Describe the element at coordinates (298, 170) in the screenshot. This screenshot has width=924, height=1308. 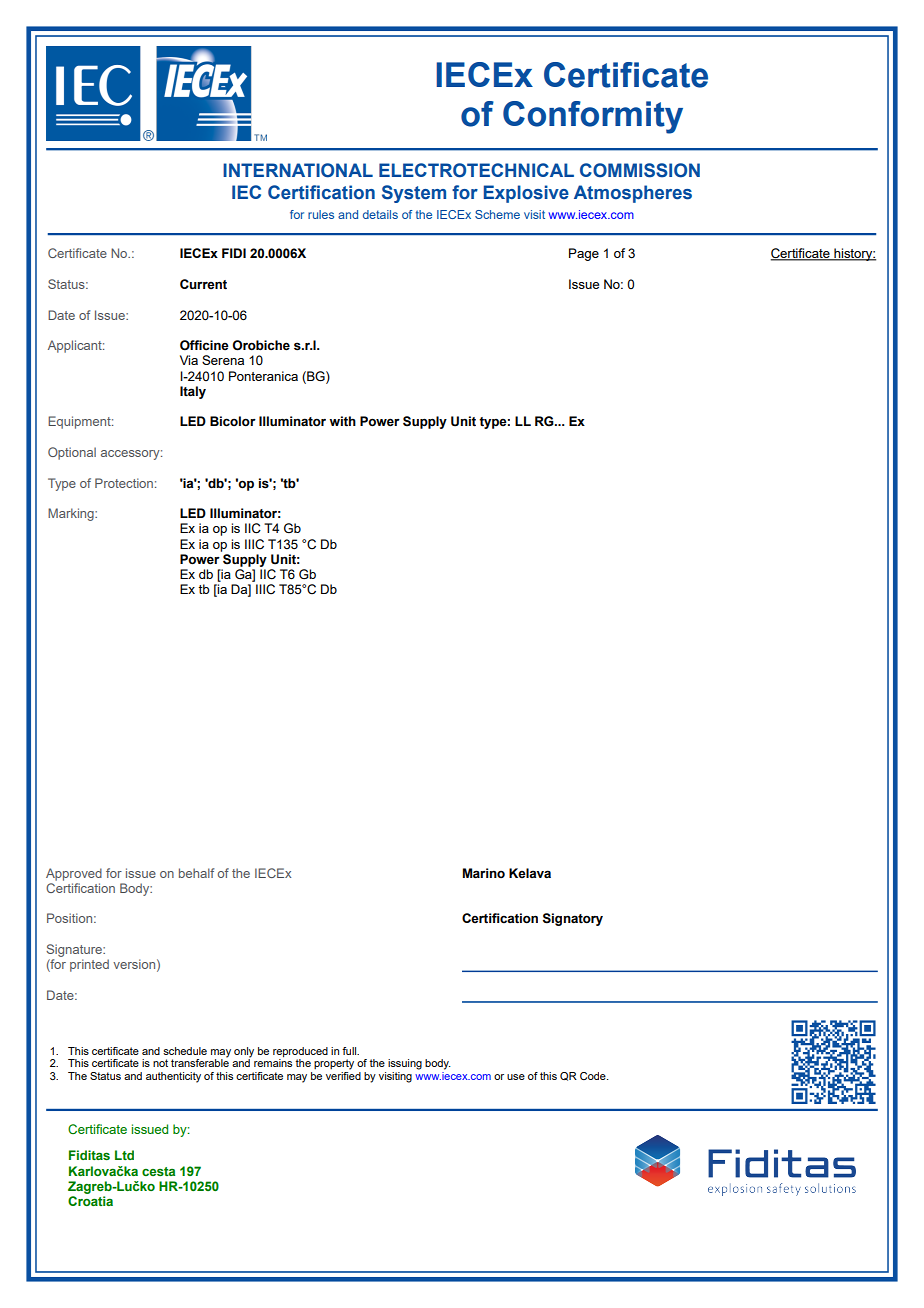
I see `INTERNATIONAL` at that location.
